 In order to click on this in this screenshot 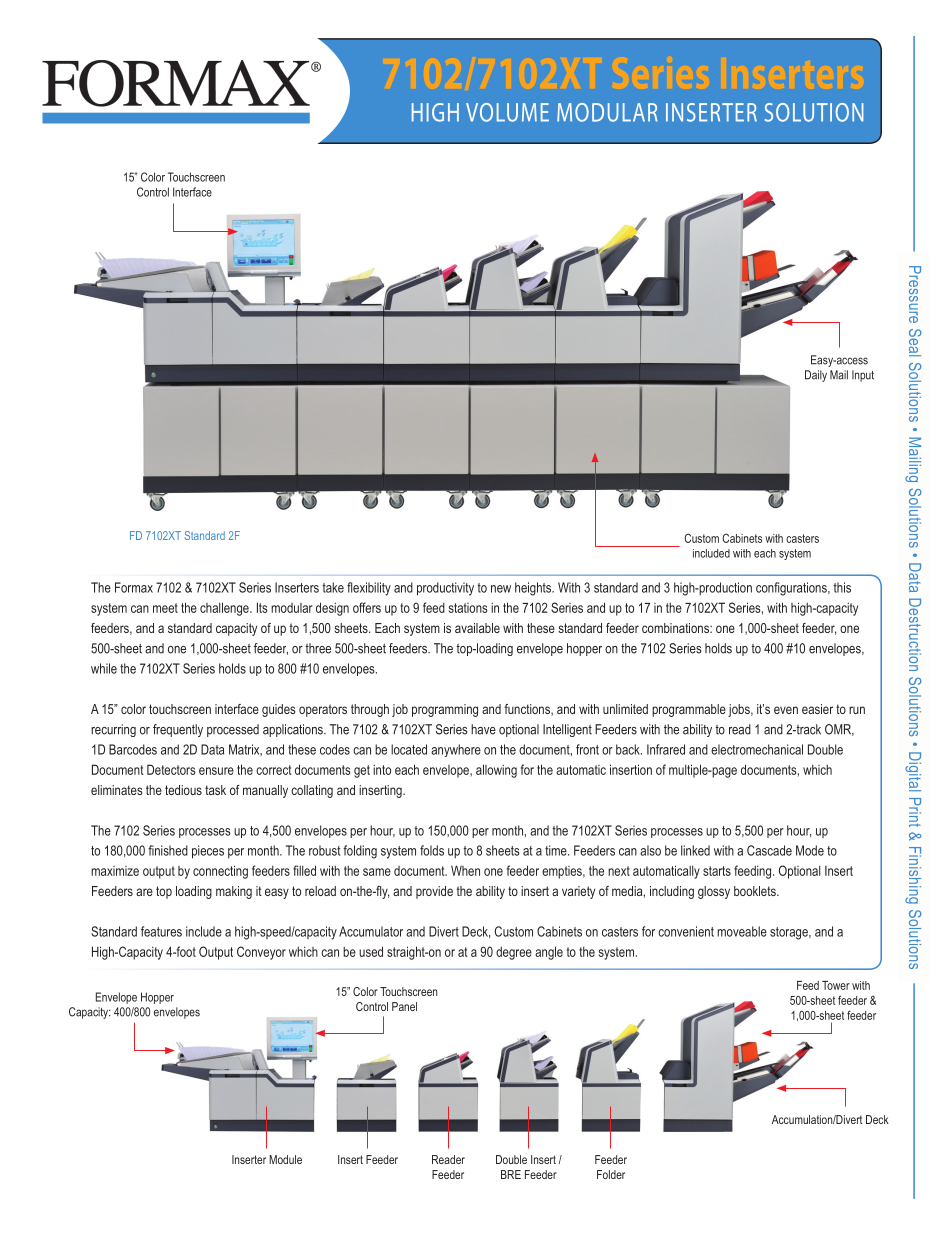, I will do `click(842, 587)`.
